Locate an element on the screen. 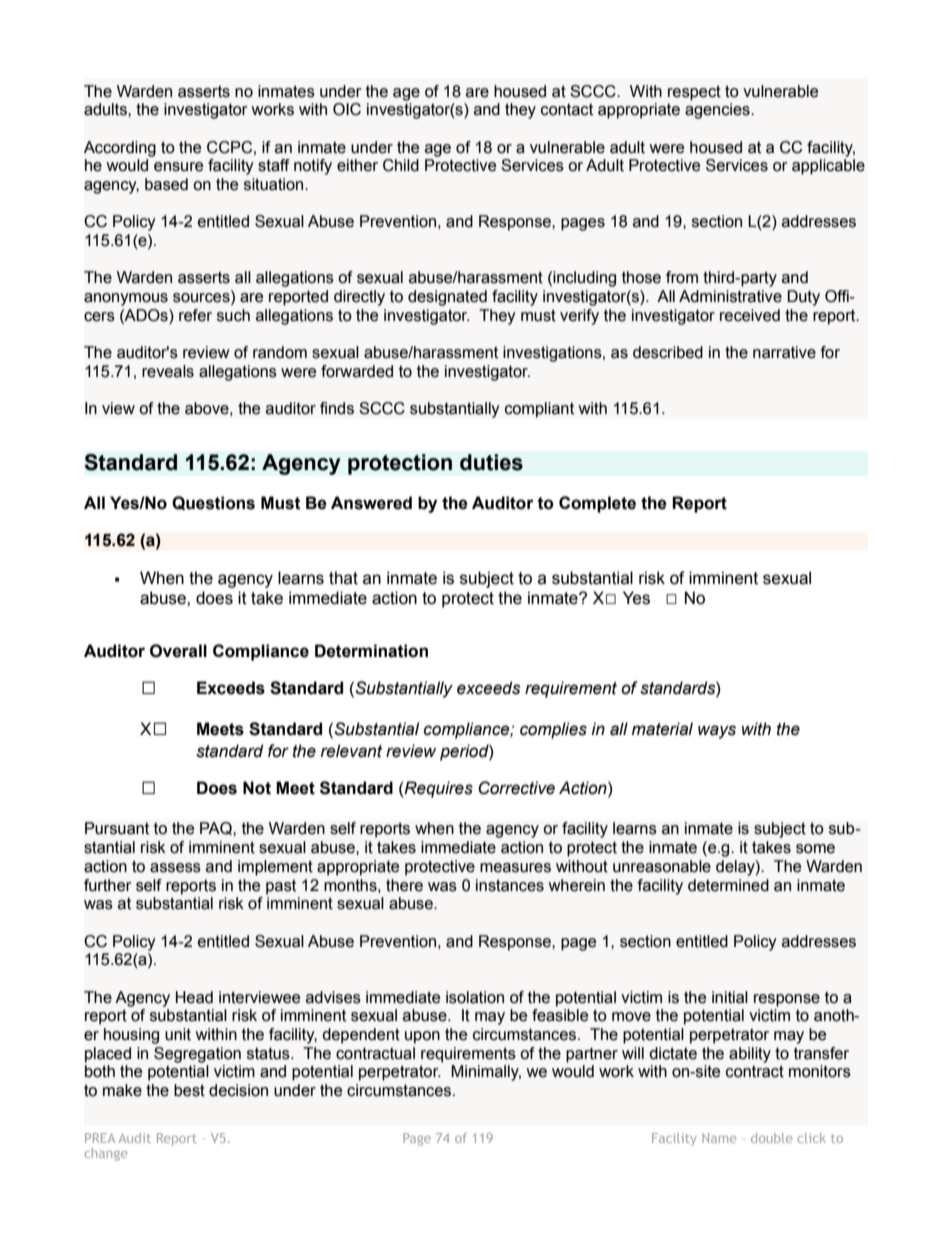  ensure is located at coordinates (178, 167).
